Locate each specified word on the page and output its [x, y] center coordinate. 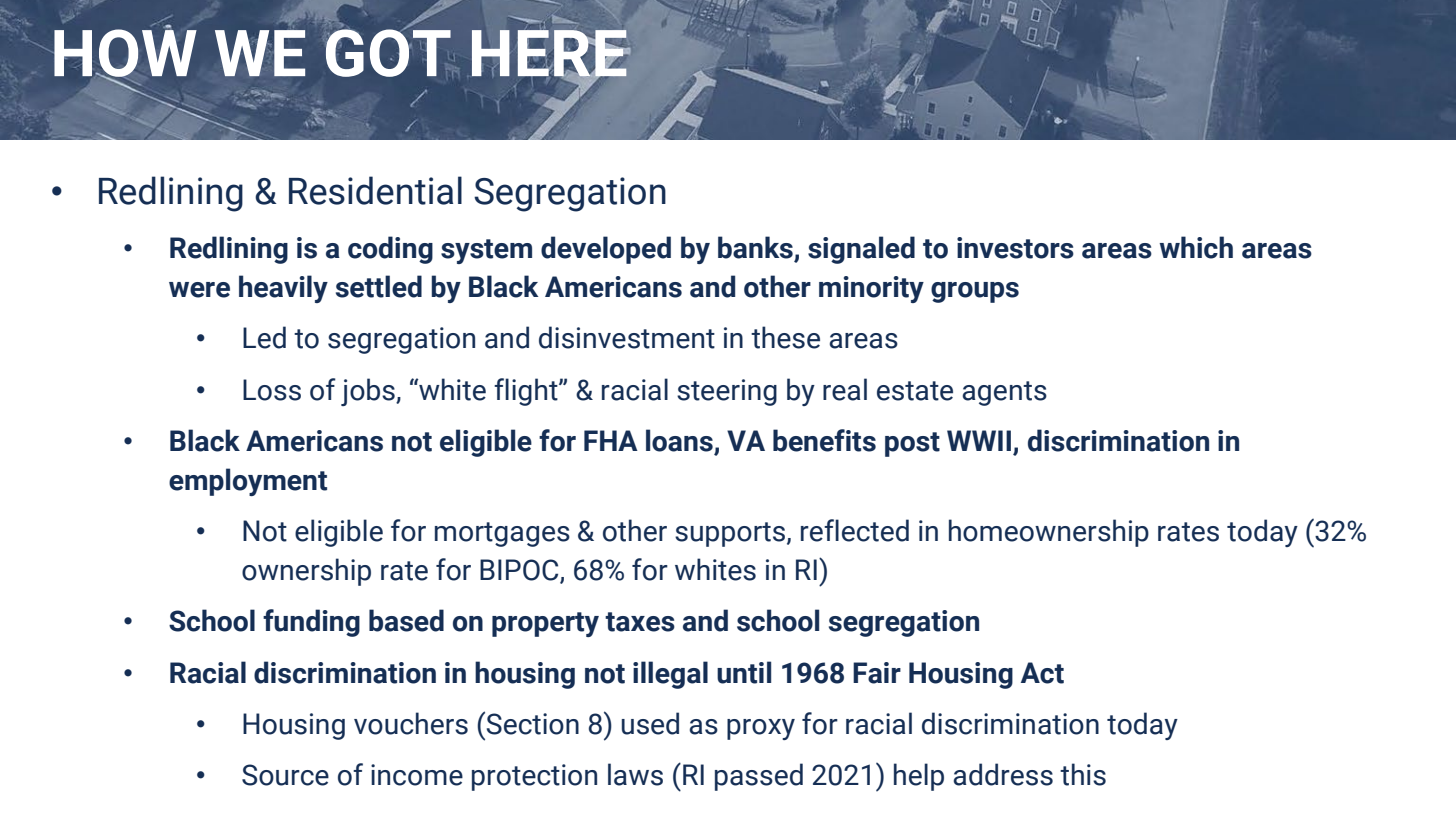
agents [1005, 393]
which [1196, 247]
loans [680, 441]
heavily [283, 289]
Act [1042, 673]
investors [1015, 248]
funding [311, 623]
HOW [124, 53]
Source [285, 775]
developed [606, 250]
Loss [272, 390]
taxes [640, 622]
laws [635, 774]
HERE [550, 54]
